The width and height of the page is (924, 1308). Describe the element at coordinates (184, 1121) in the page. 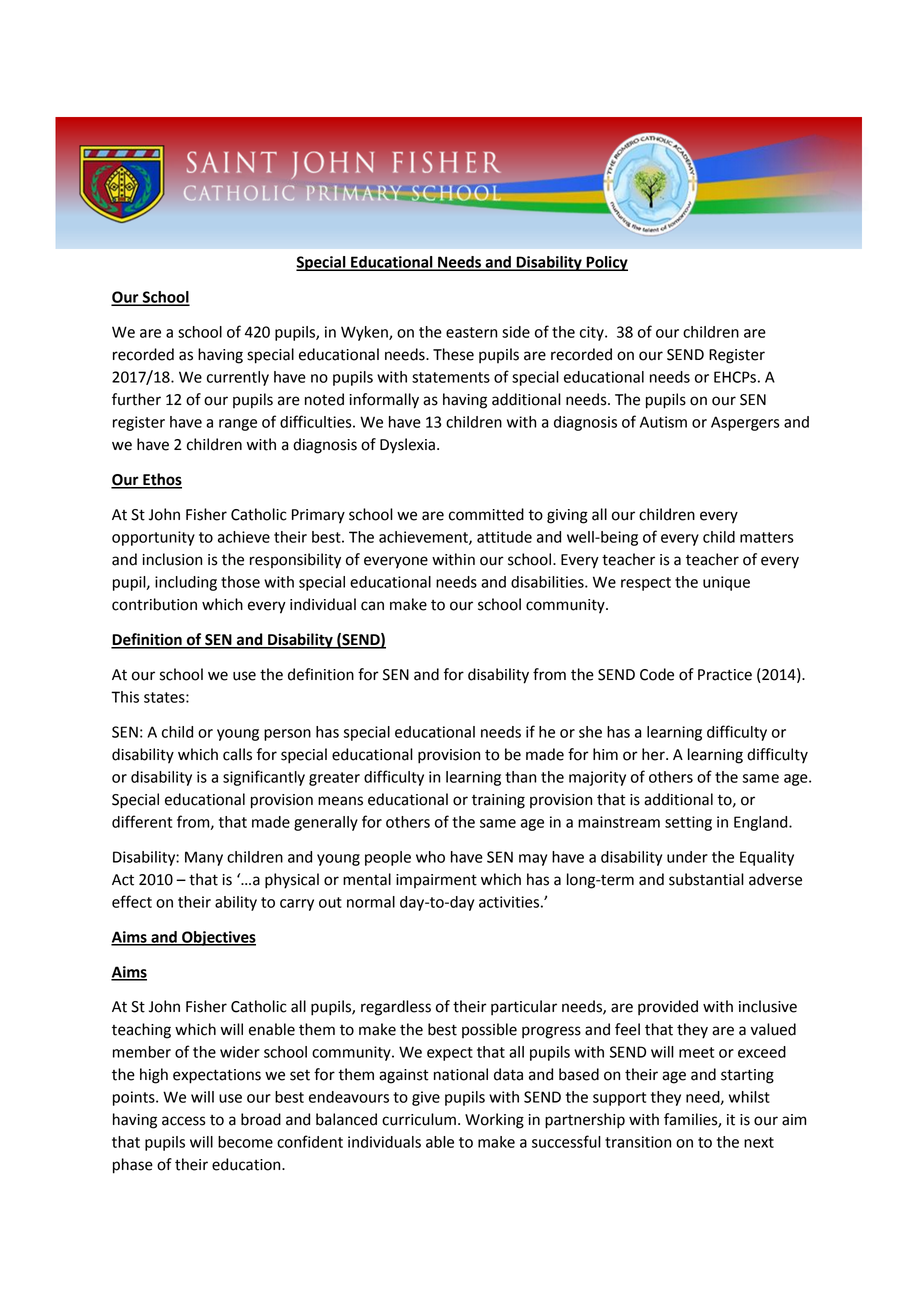

I see `access` at that location.
